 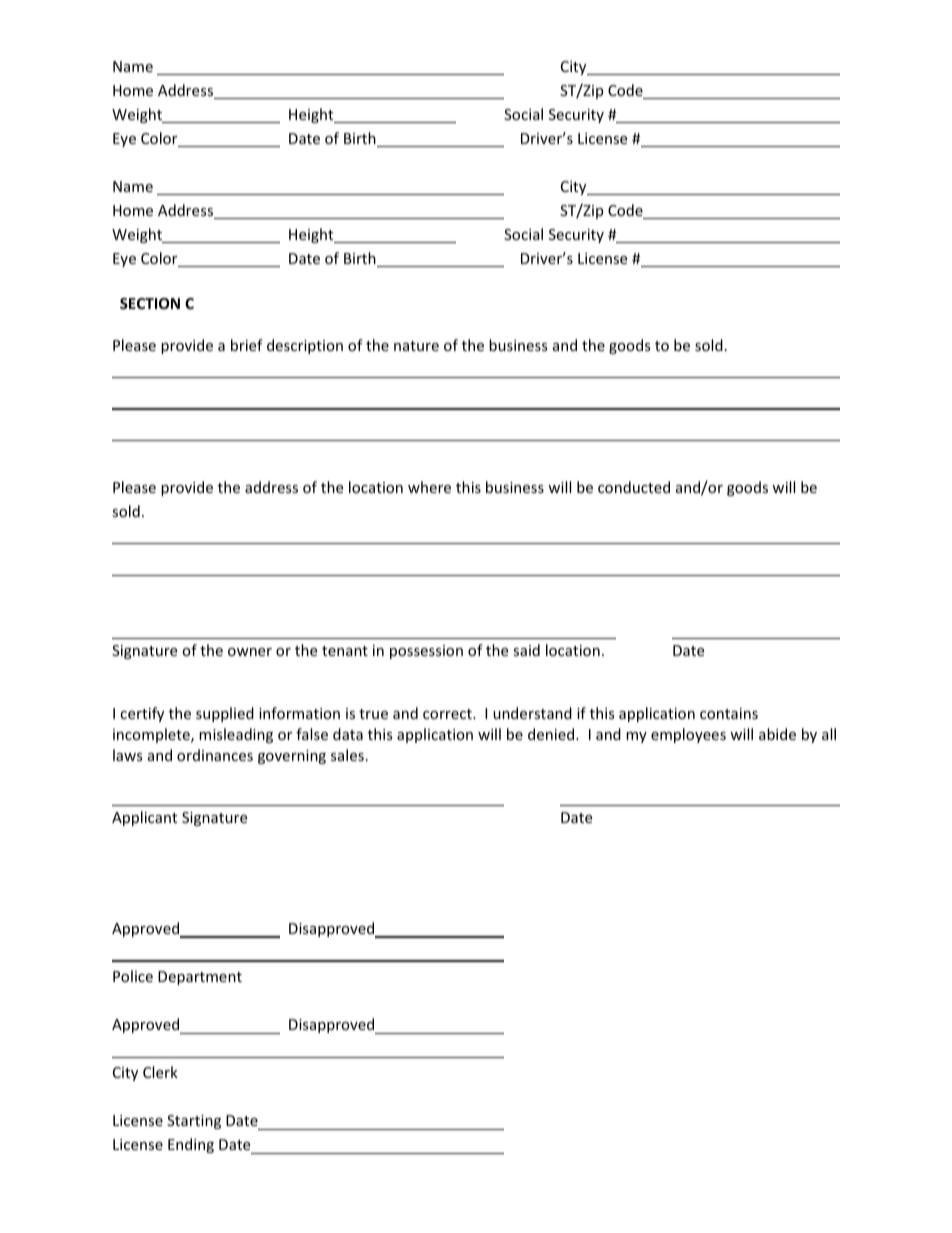 I want to click on sales, so click(x=347, y=755).
